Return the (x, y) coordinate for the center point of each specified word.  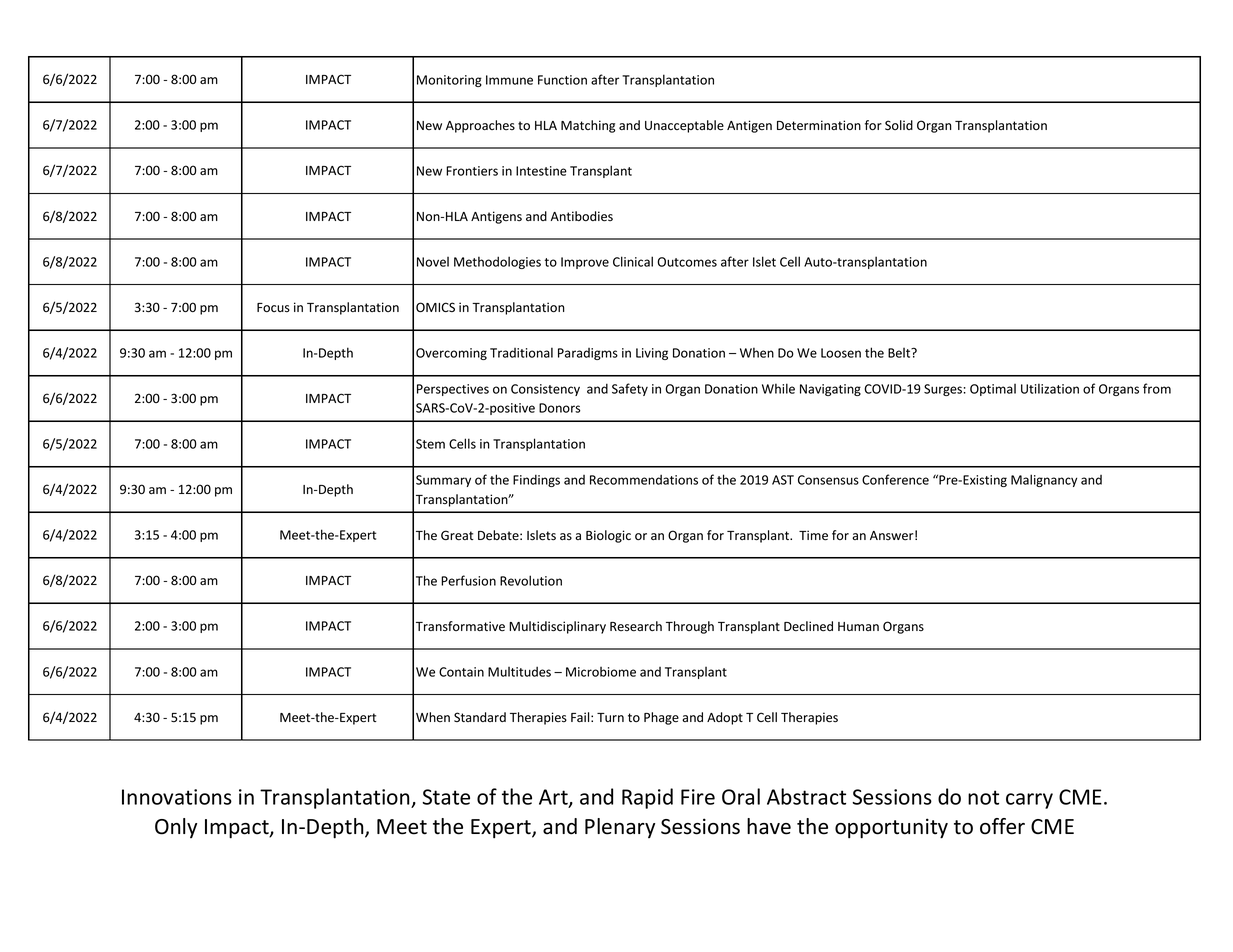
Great (457, 535)
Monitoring (449, 81)
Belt (900, 353)
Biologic (608, 536)
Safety (630, 389)
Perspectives (453, 390)
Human (858, 626)
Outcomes (687, 262)
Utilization (1050, 388)
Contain (461, 672)
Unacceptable (684, 126)
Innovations (177, 797)
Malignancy (1044, 480)
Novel (433, 262)
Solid (899, 125)
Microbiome (601, 672)
